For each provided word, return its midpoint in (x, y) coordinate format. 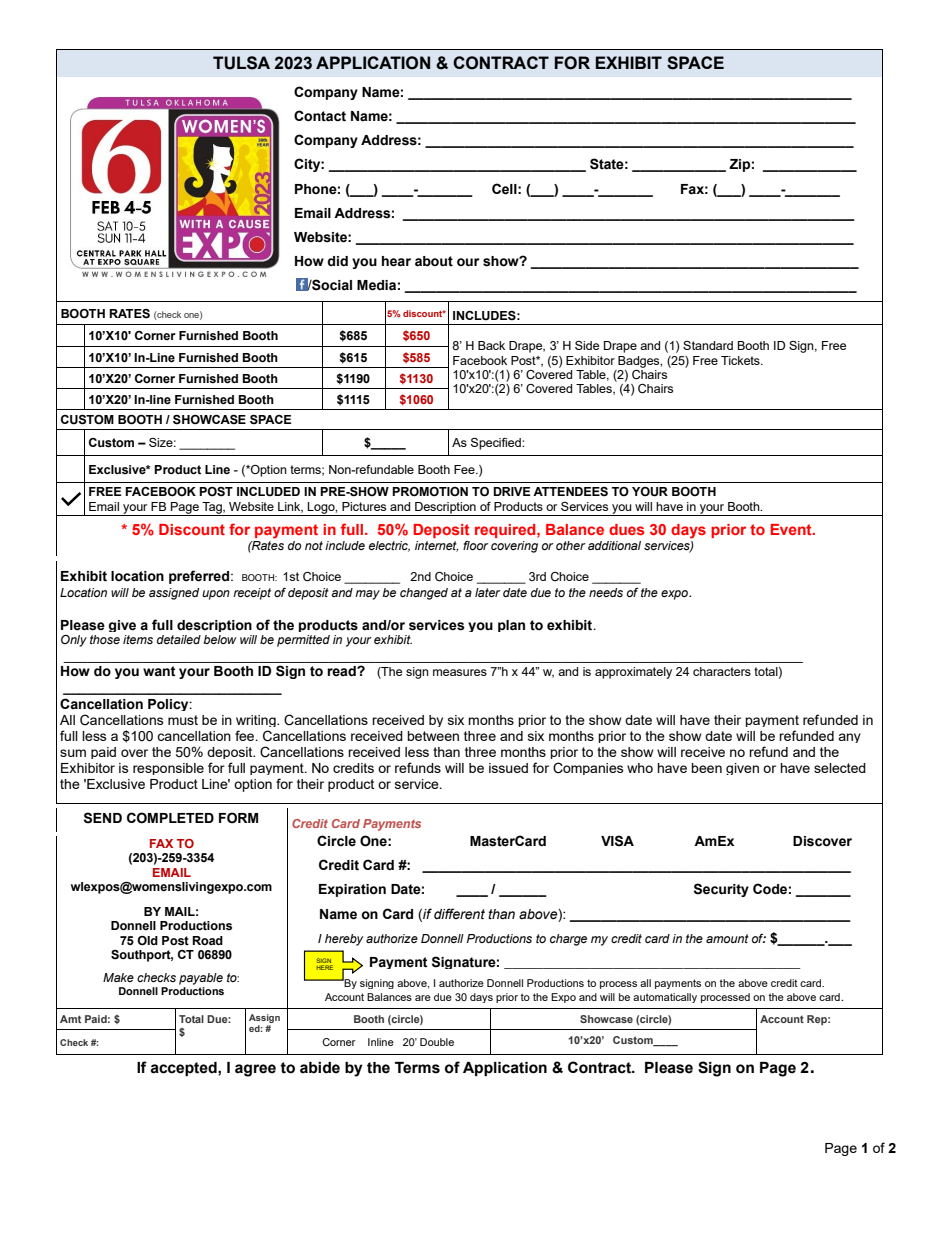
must (183, 720)
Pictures (364, 506)
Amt (70, 1019)
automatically (665, 998)
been (706, 768)
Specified (497, 444)
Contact (320, 116)
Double (437, 1042)
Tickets (741, 360)
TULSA (241, 63)
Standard (708, 345)
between (433, 736)
